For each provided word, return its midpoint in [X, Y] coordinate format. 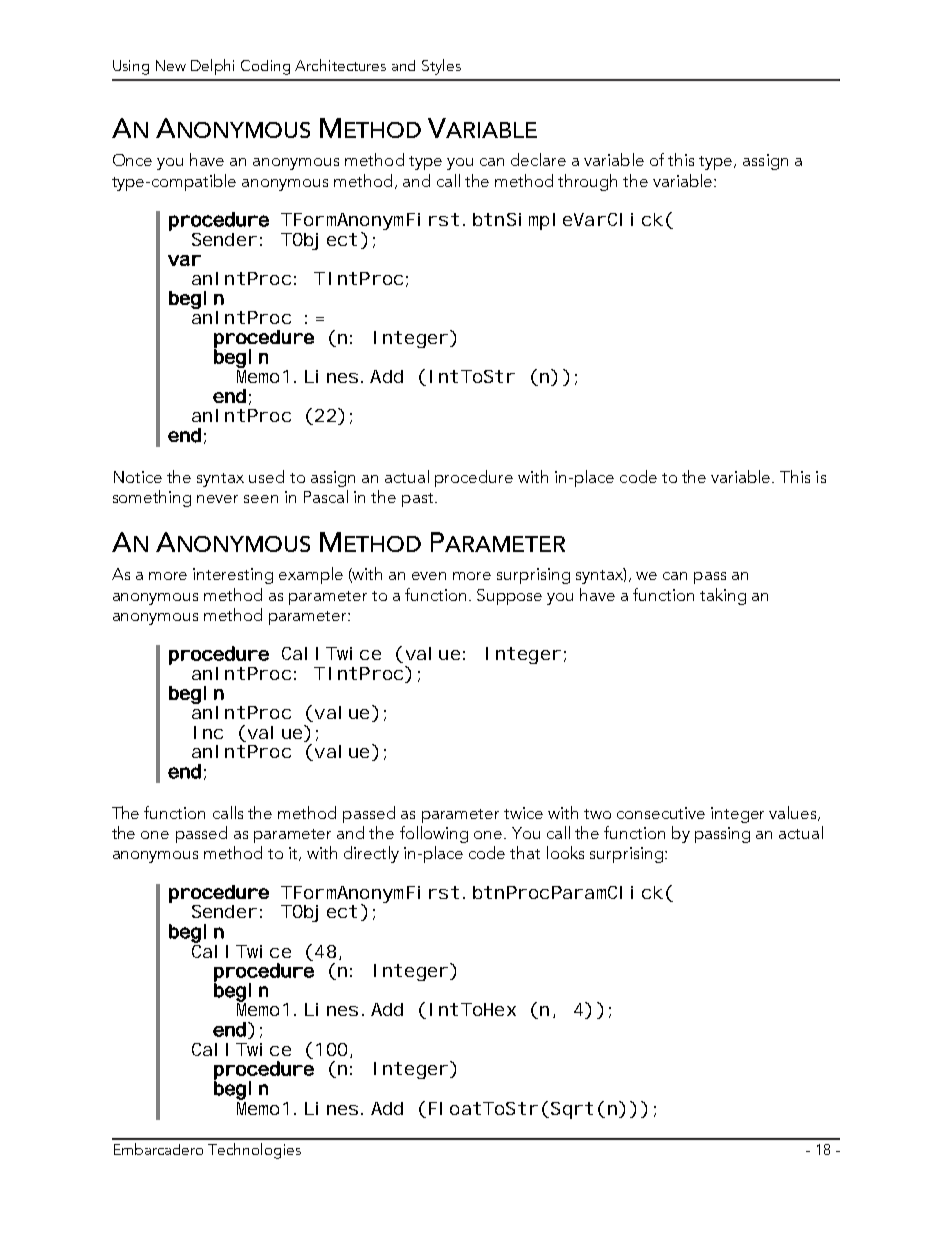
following [434, 834]
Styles [441, 67]
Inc [208, 732]
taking [723, 596]
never [217, 499]
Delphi [212, 67]
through [587, 182]
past [419, 500]
